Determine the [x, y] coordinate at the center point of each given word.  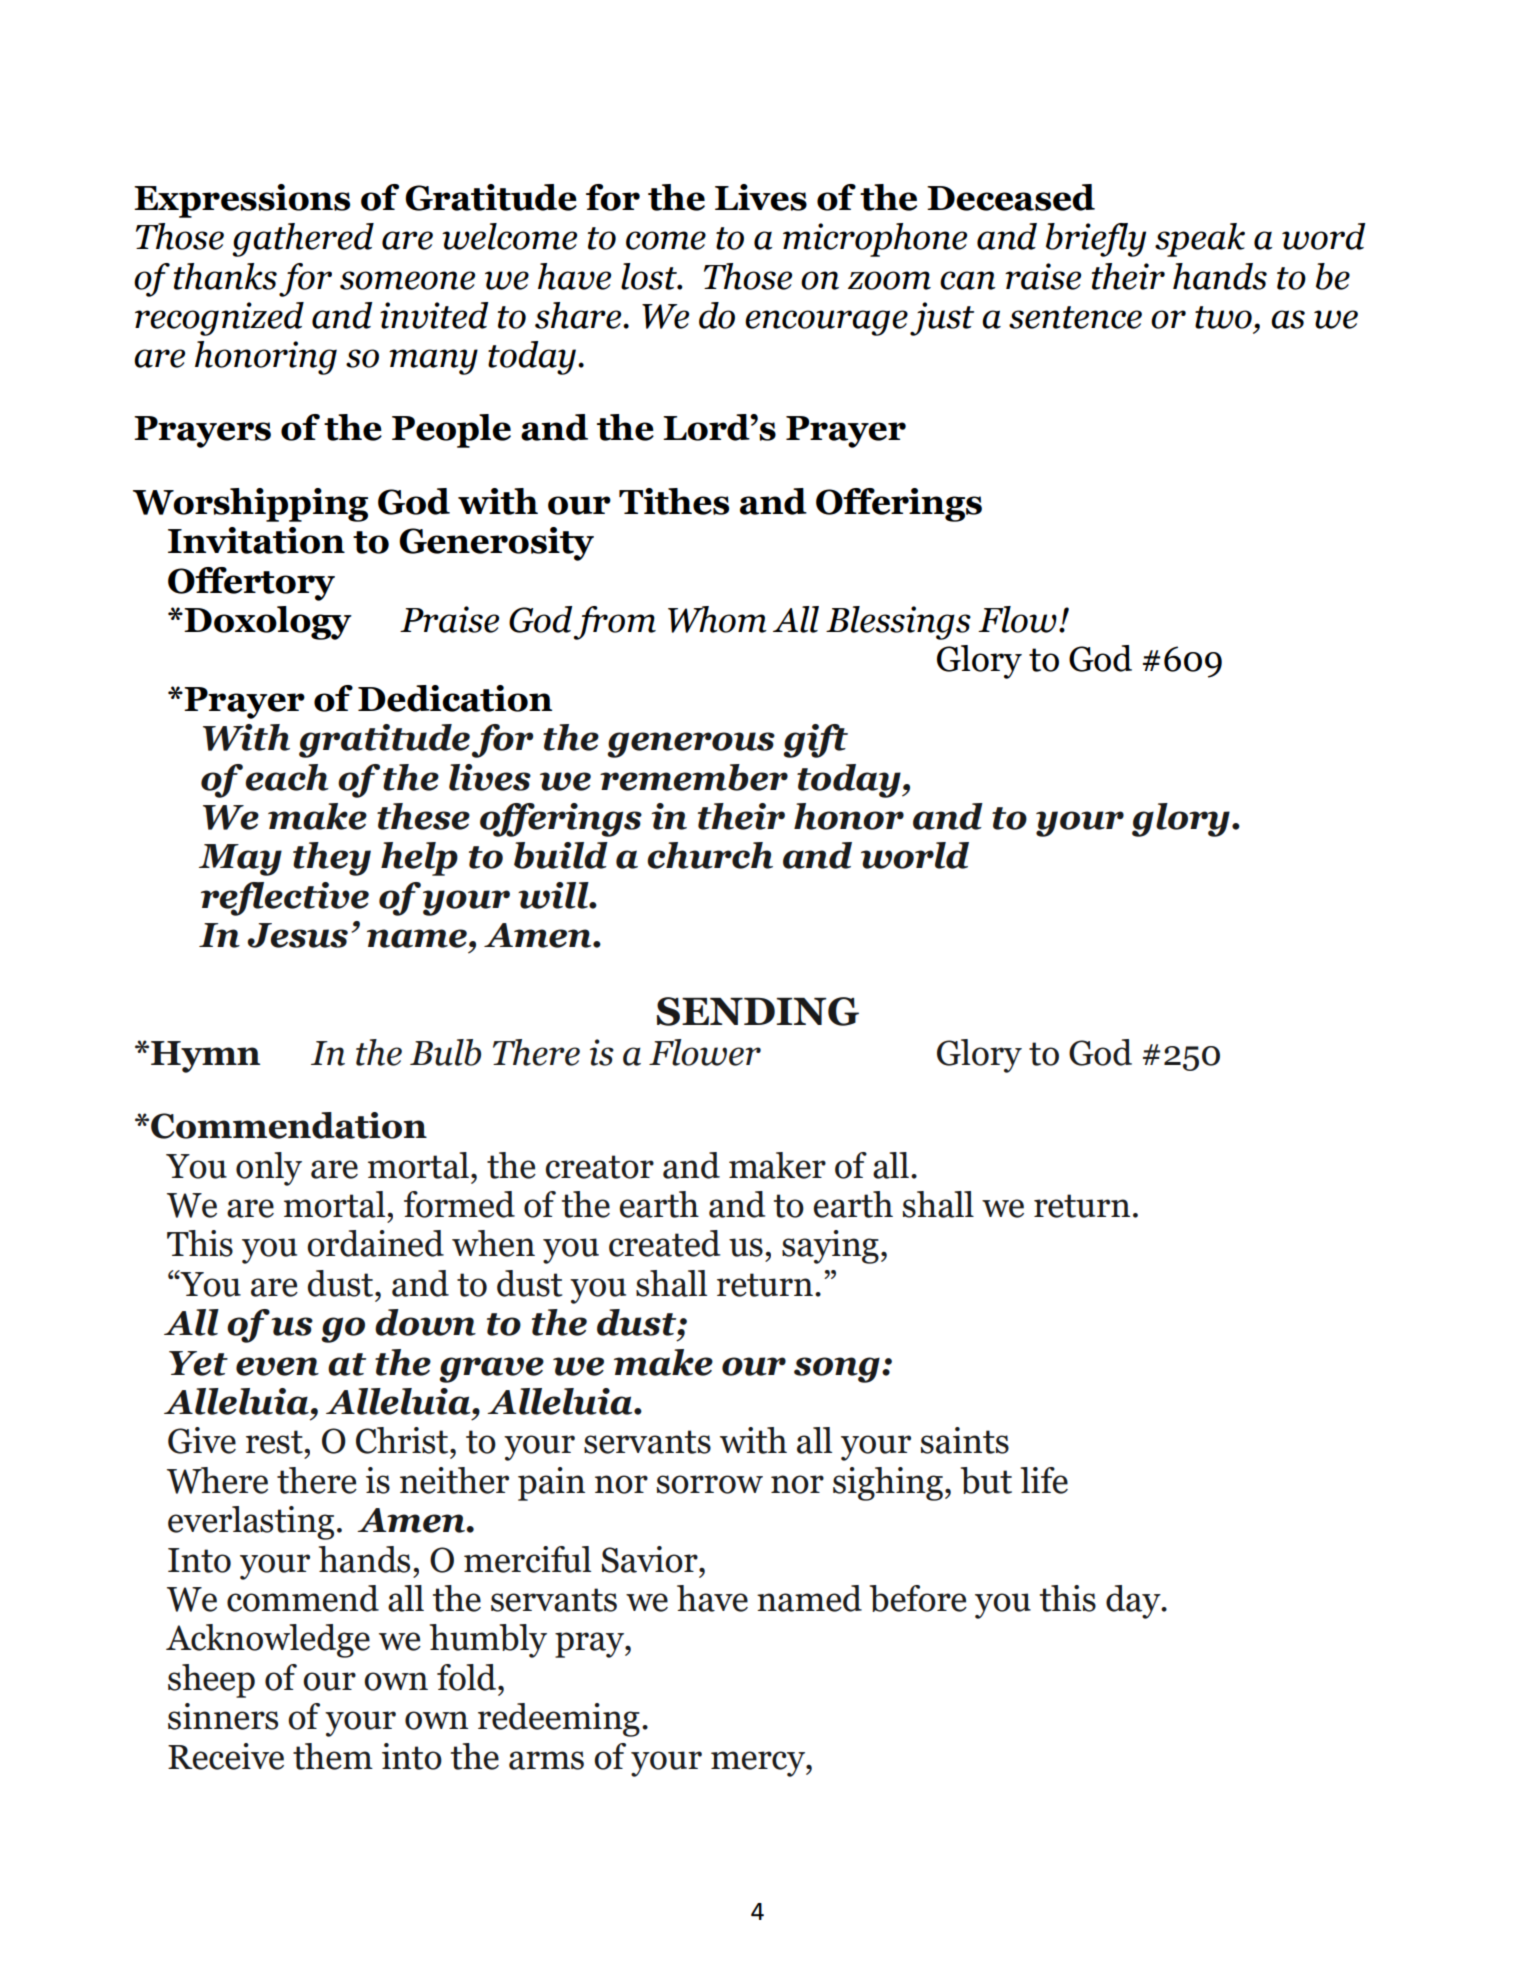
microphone [875, 240]
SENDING [758, 1011]
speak [1200, 240]
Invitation [256, 540]
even [277, 1366]
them [333, 1756]
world [915, 855]
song [837, 1370]
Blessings [898, 623]
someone [407, 280]
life [1044, 1480]
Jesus [297, 935]
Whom [717, 619]
